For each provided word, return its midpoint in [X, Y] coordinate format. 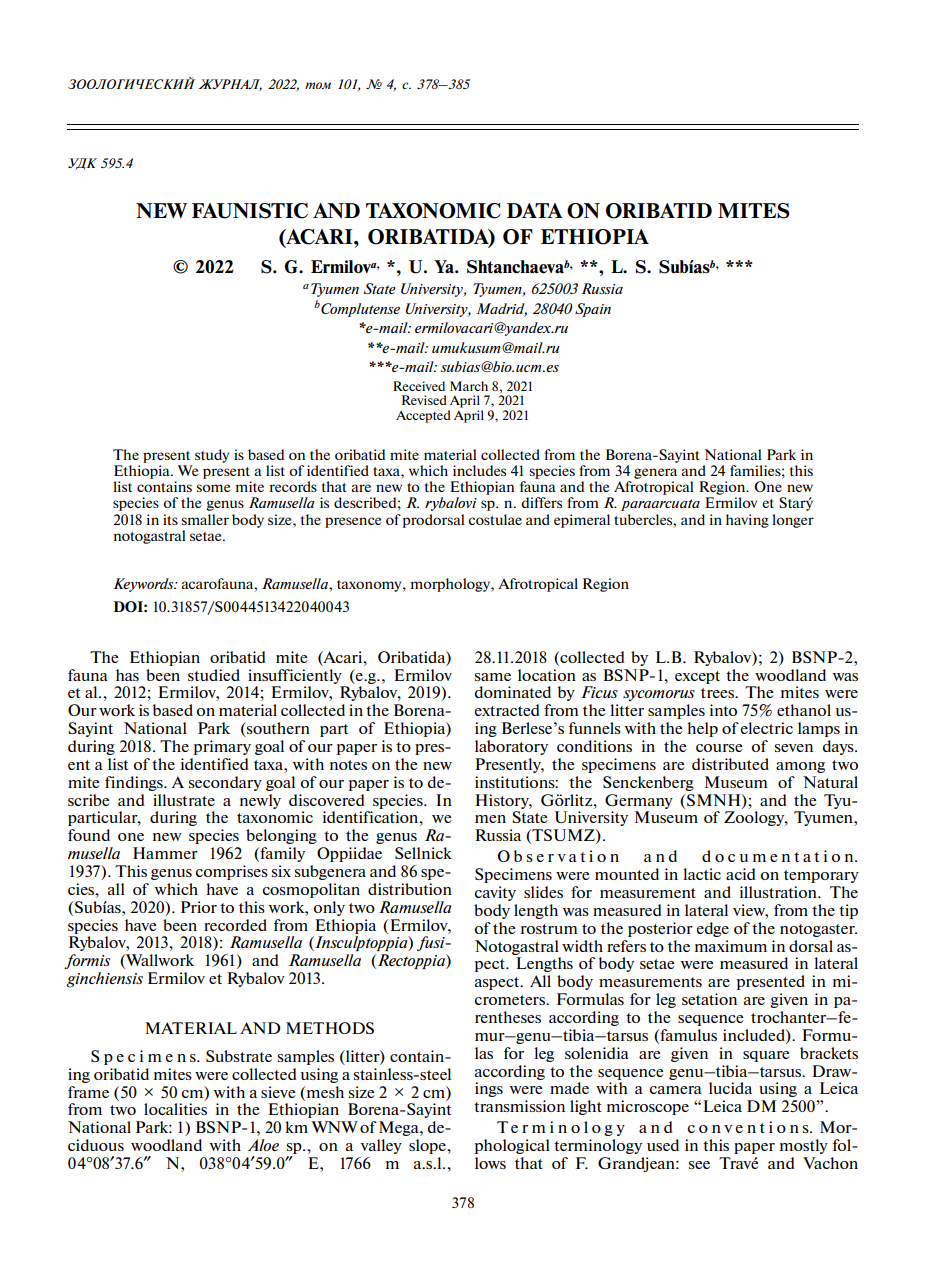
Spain [593, 310]
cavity [495, 893]
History [503, 801]
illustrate [184, 800]
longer [793, 521]
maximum [731, 946]
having [747, 521]
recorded [235, 925]
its [170, 519]
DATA [535, 210]
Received [419, 386]
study [212, 456]
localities [175, 1109]
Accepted [423, 416]
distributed [730, 764]
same [493, 677]
